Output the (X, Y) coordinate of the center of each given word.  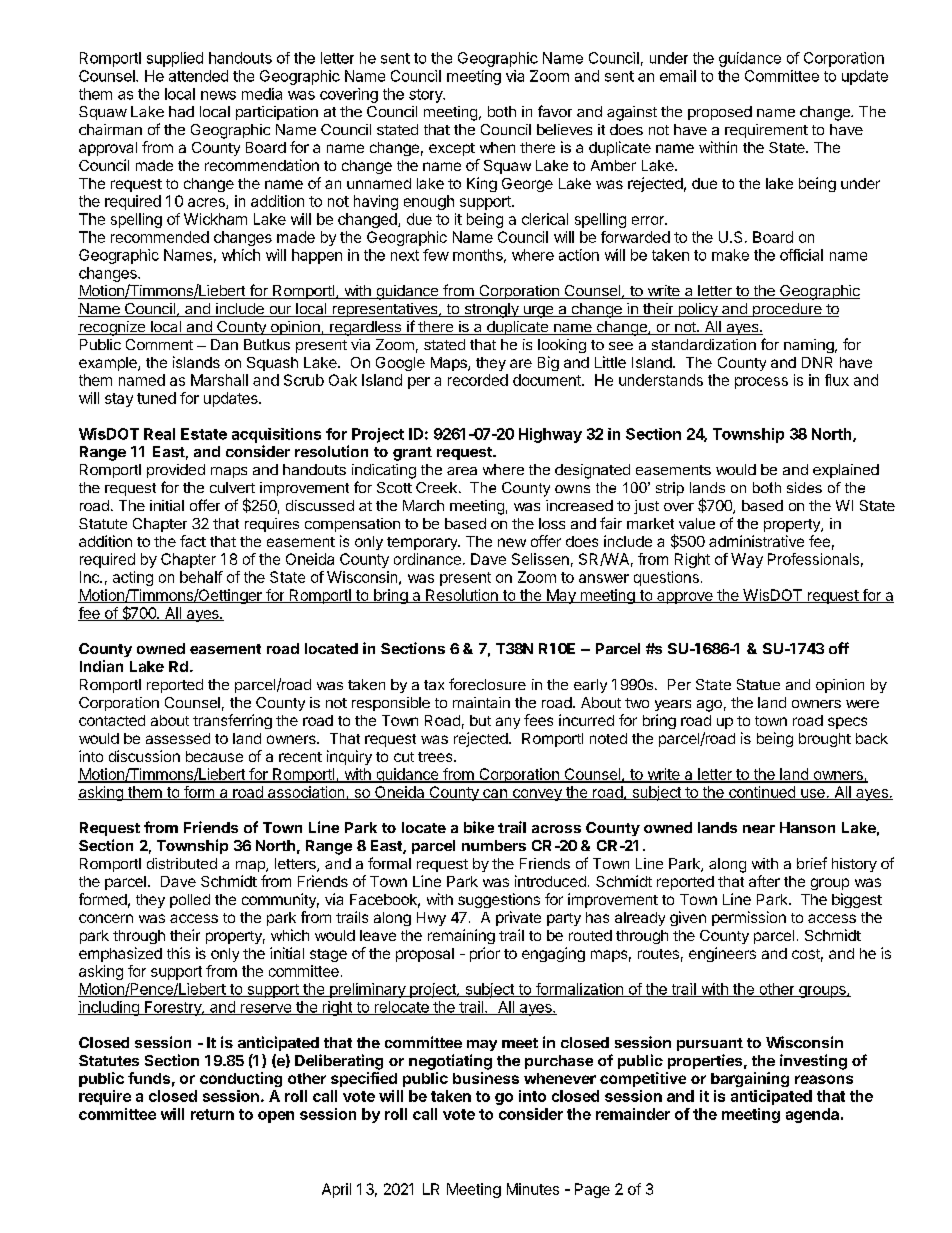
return (212, 1114)
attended (198, 76)
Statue (758, 684)
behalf (201, 577)
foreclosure (487, 684)
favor (555, 111)
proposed (720, 113)
